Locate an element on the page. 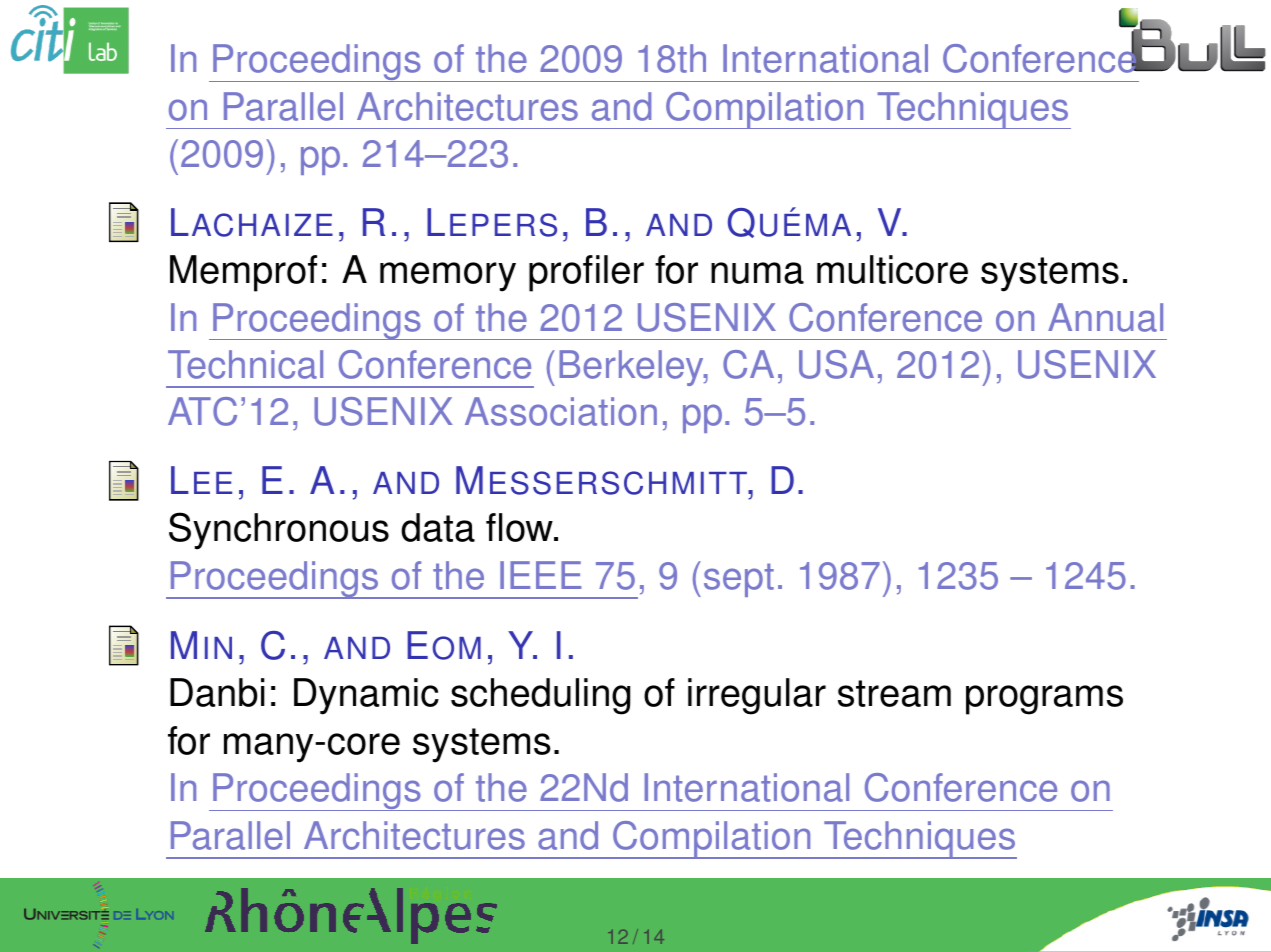 Image resolution: width=1271 pixels, height=952 pixels. stream is located at coordinates (894, 693).
